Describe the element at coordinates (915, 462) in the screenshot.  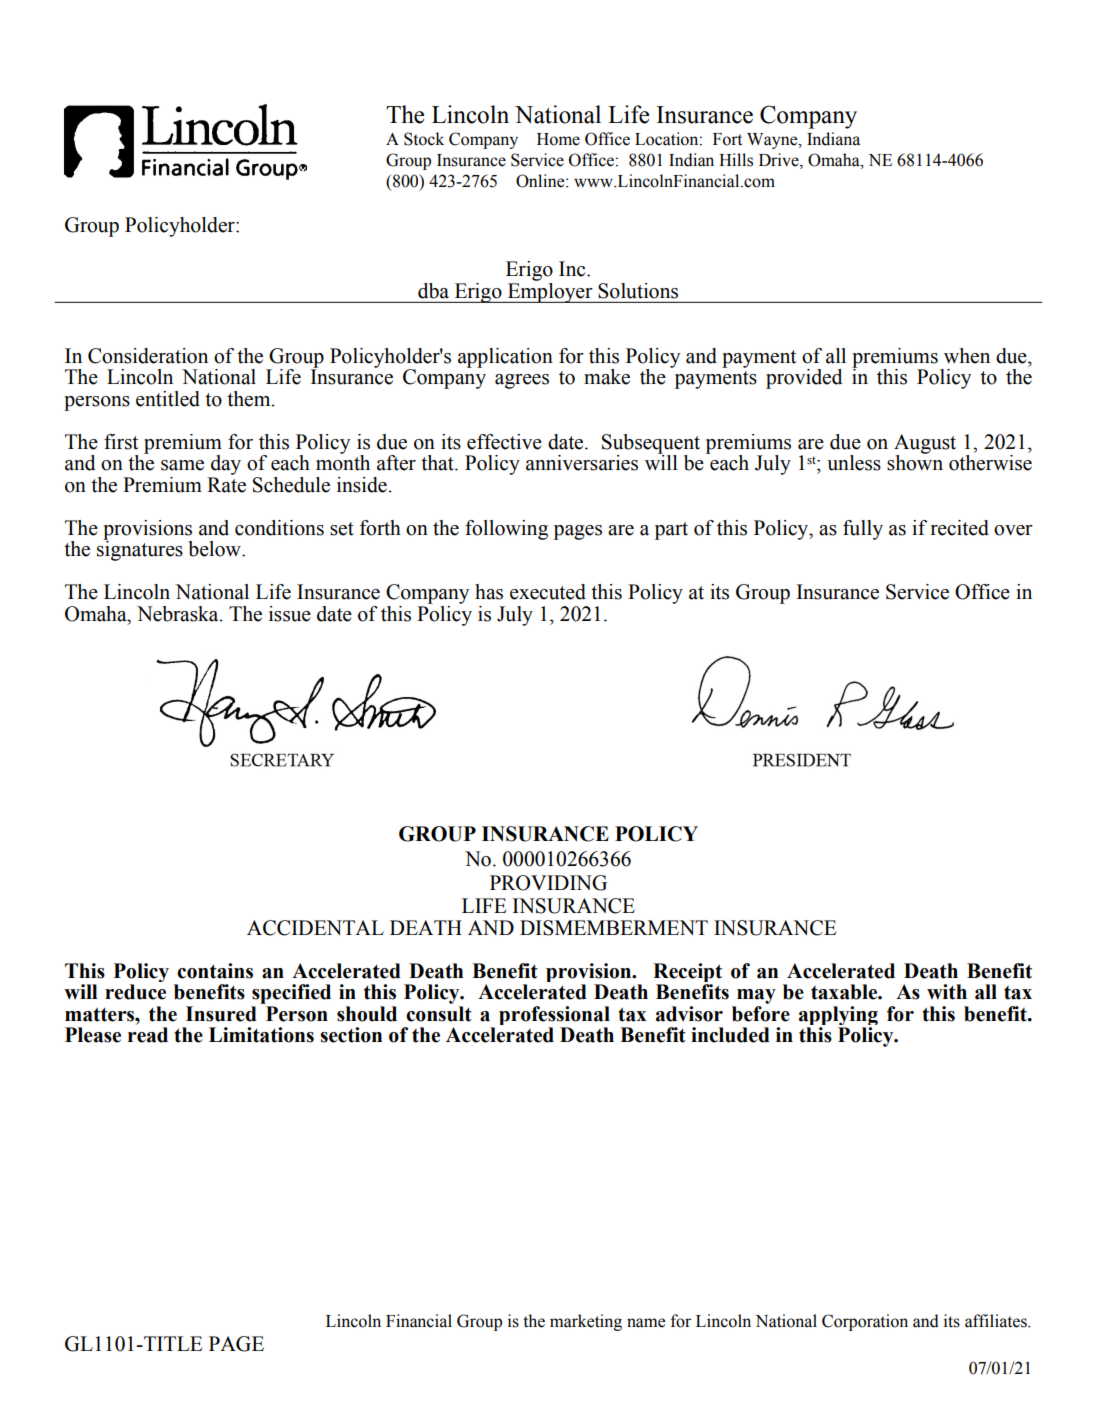
I see `shown` at that location.
